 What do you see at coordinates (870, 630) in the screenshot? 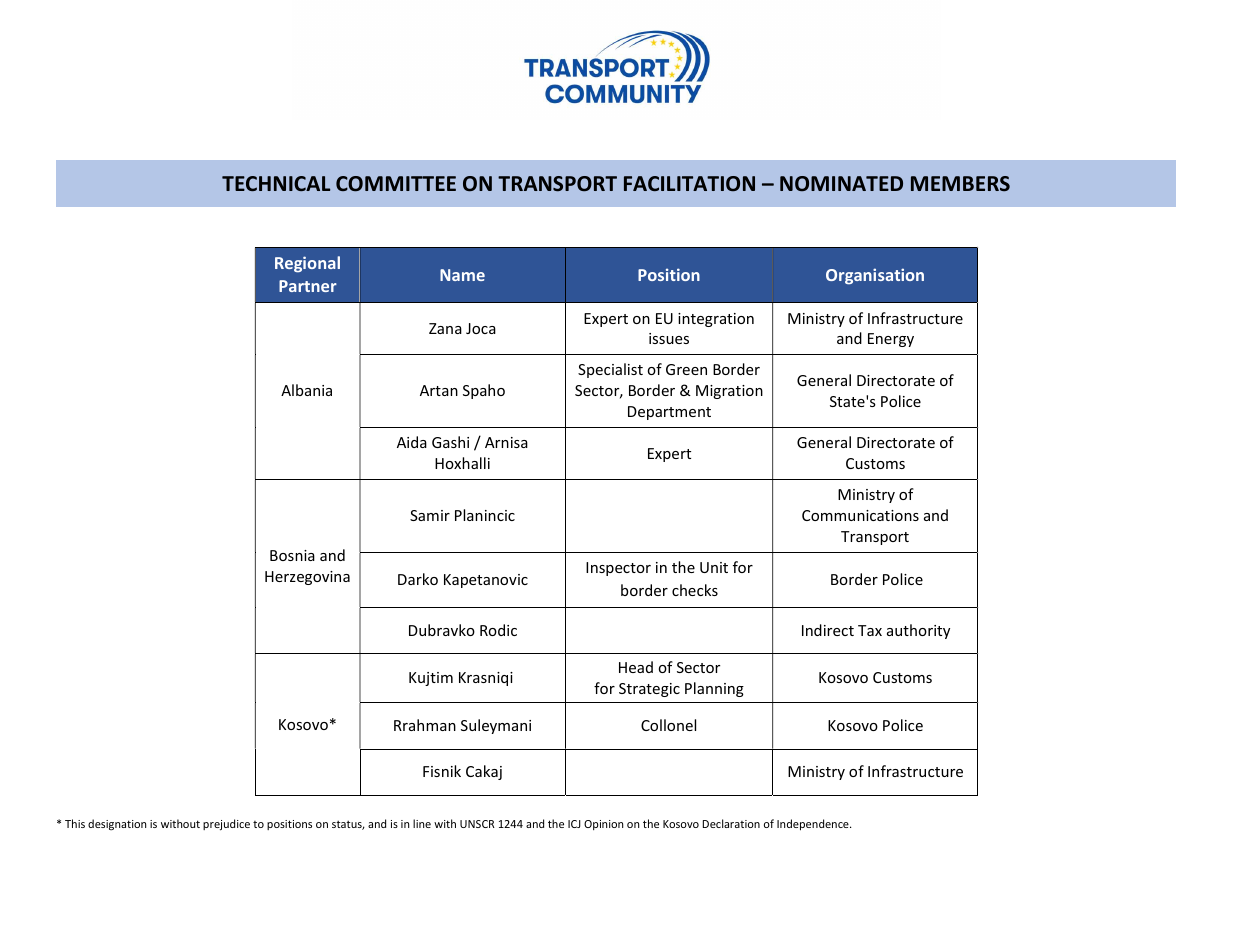
I see `Tax` at bounding box center [870, 630].
